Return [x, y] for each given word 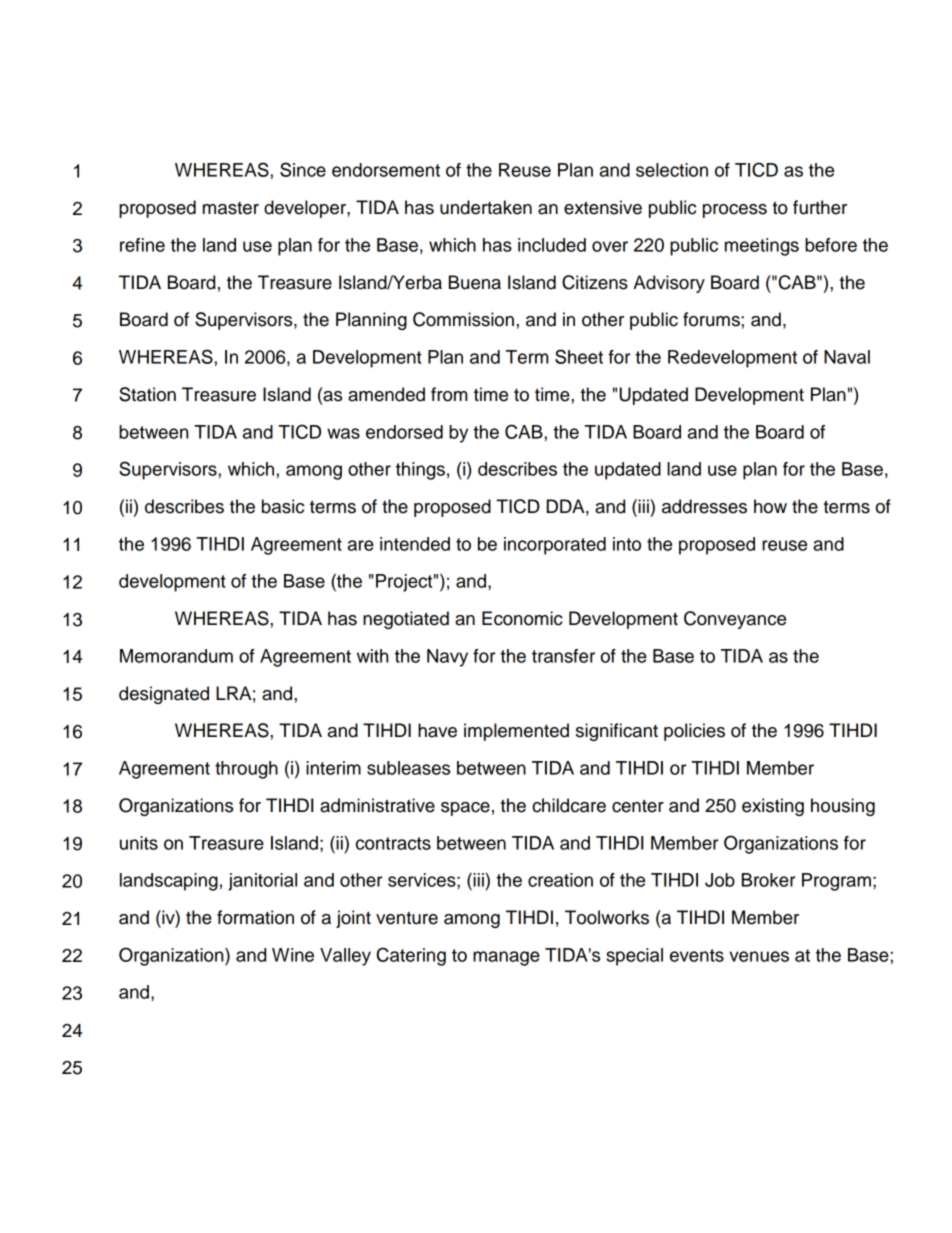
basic [283, 506]
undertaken [486, 207]
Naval [847, 357]
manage [506, 958]
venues [759, 956]
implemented [516, 732]
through [246, 770]
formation [255, 917]
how [770, 506]
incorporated [555, 546]
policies [694, 732]
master [231, 208]
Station [147, 394]
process [735, 211]
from [449, 394]
